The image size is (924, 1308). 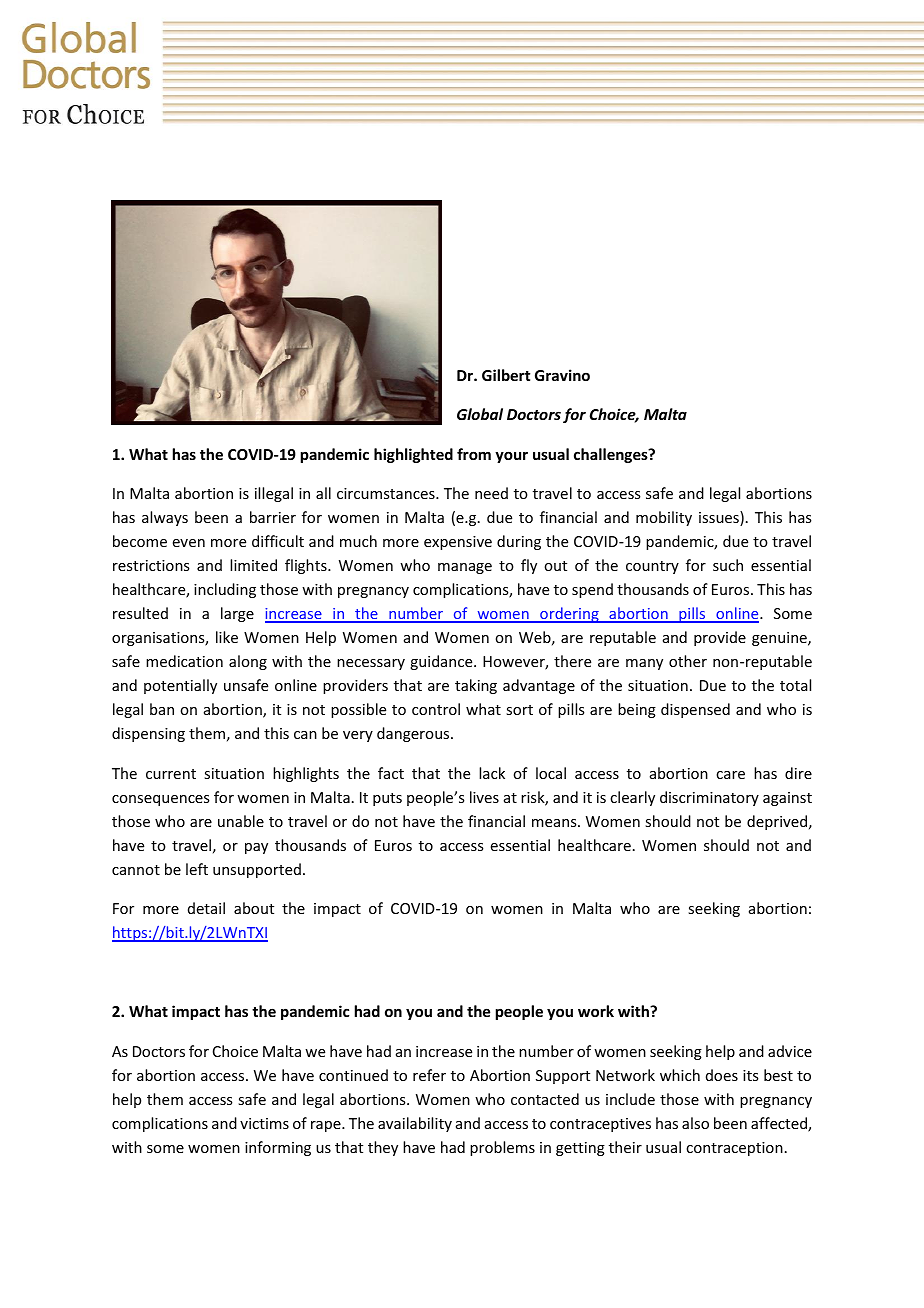 I want to click on detail, so click(x=206, y=908).
